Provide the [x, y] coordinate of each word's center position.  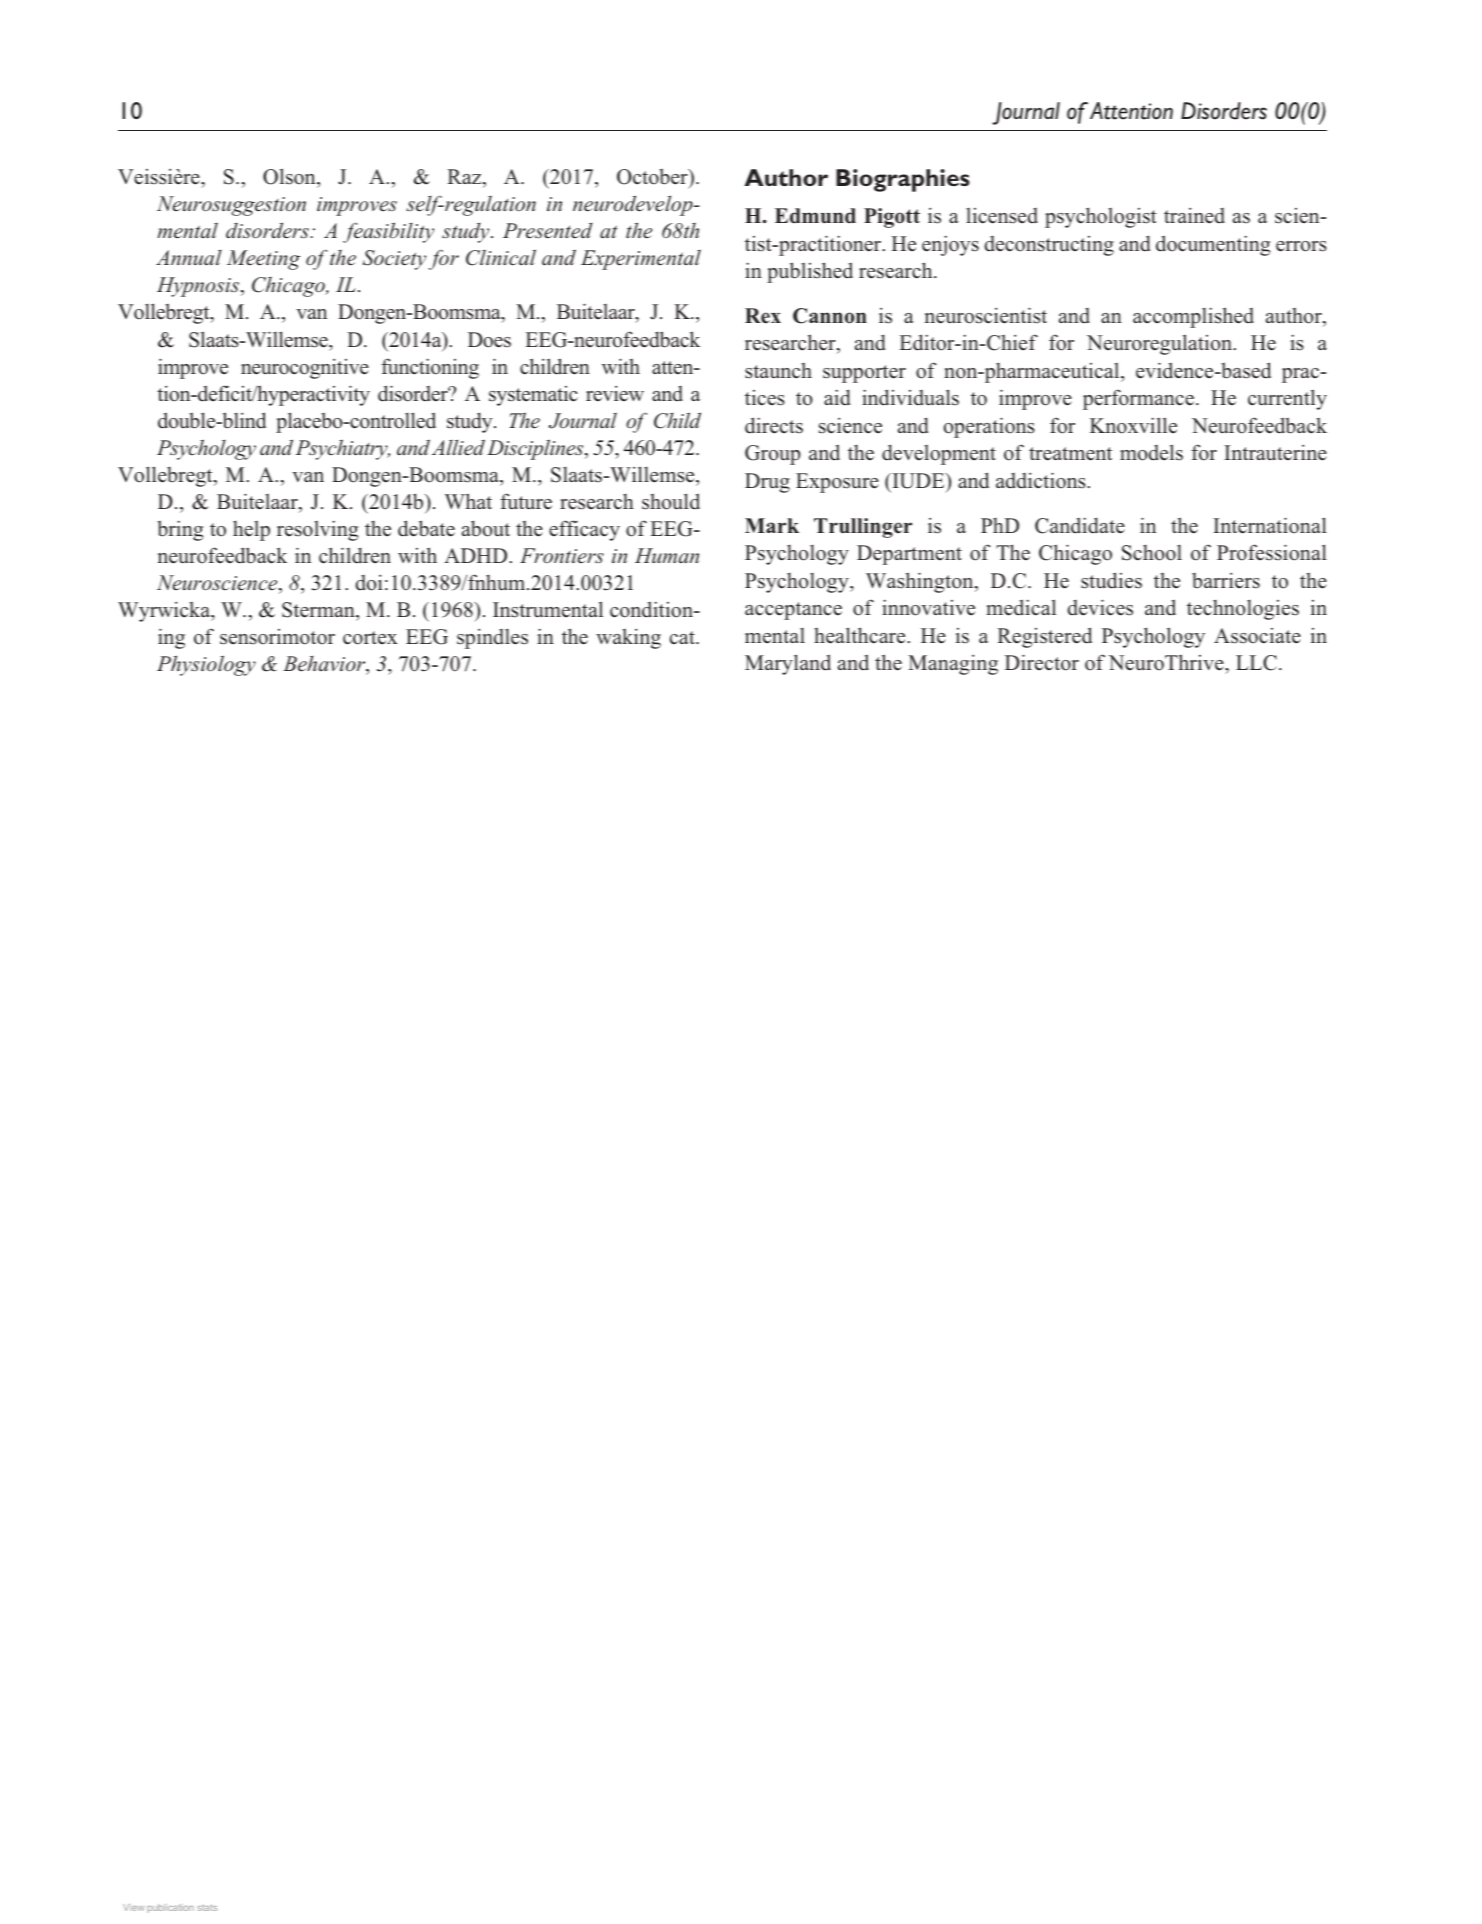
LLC [1256, 663]
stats [207, 1907]
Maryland [788, 664]
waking [628, 639]
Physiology [206, 665]
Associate [1257, 636]
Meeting [263, 260]
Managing [953, 665]
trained [1194, 216]
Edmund [815, 216]
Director [1042, 662]
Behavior [325, 665]
